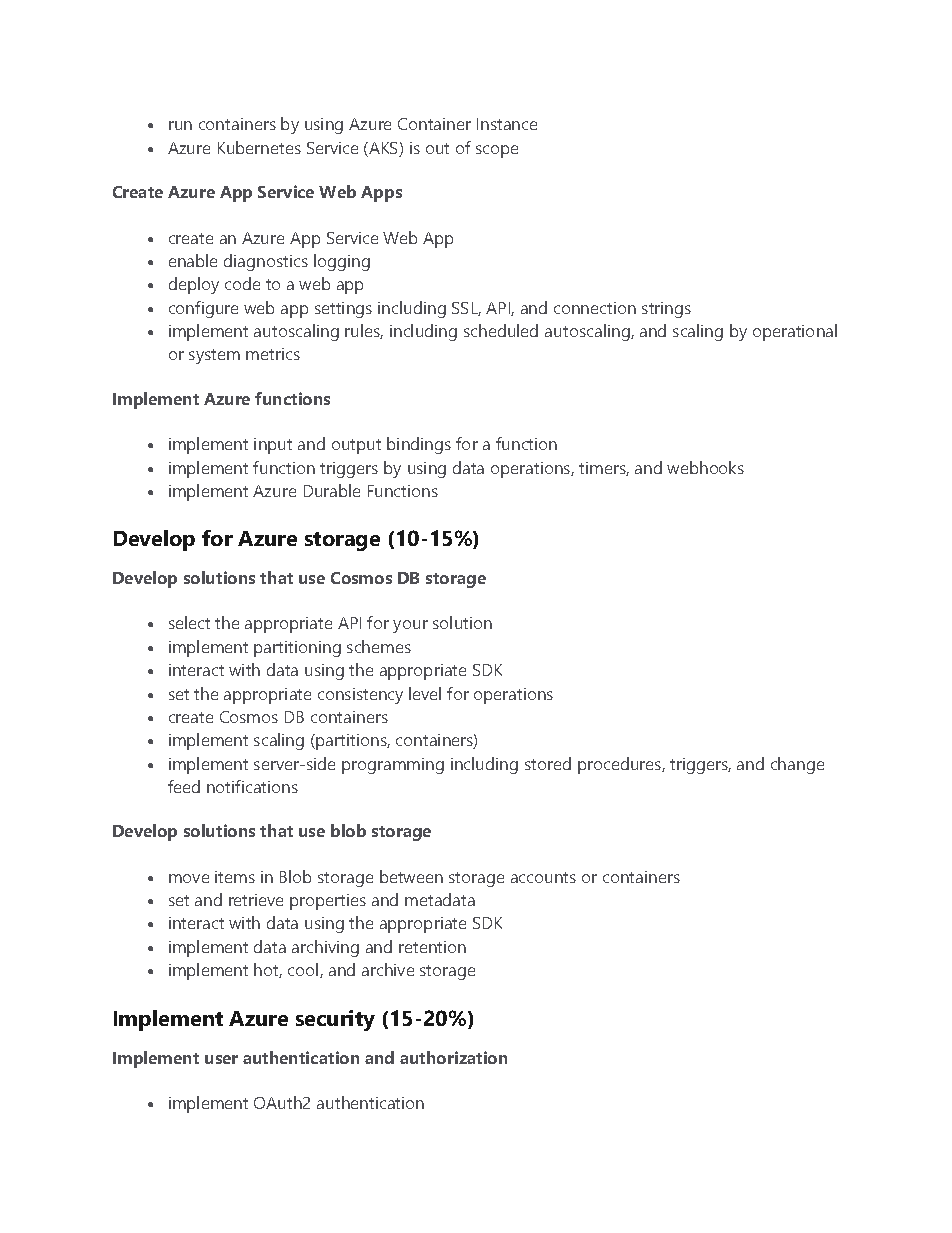  I want to click on Instance, so click(507, 124).
